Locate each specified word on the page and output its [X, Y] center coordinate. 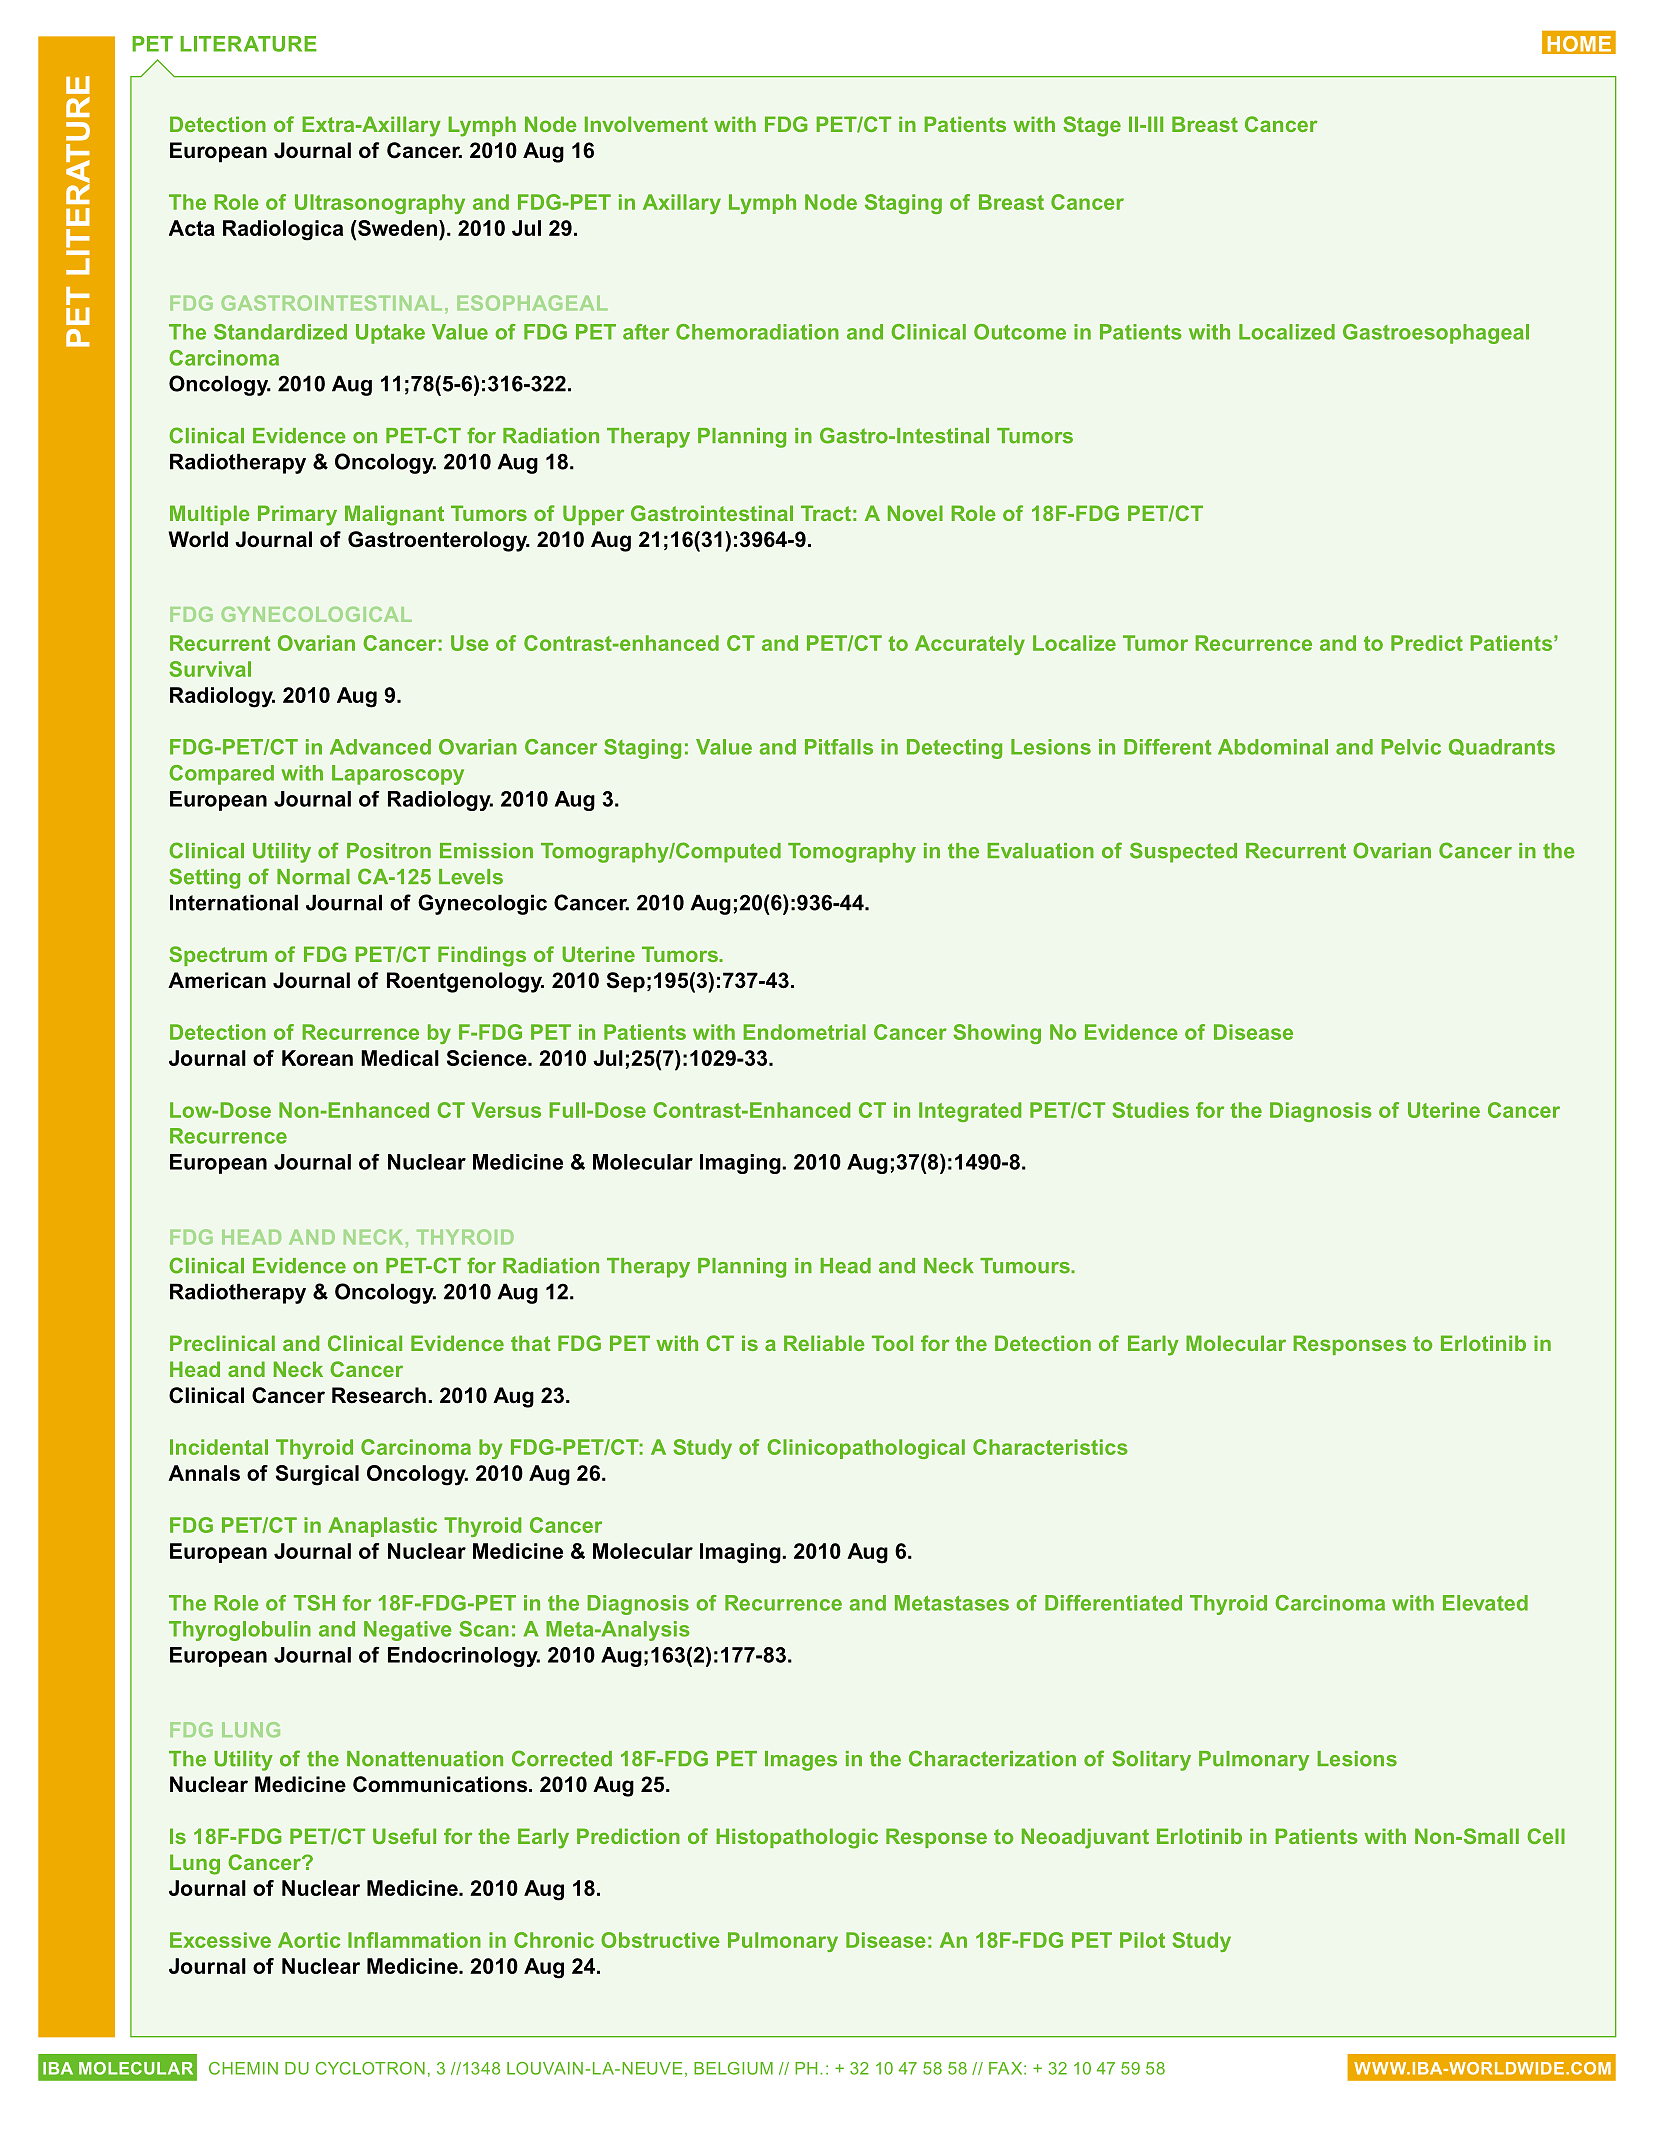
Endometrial [804, 1032]
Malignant [394, 515]
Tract [826, 513]
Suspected [1183, 852]
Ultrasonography [380, 204]
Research [379, 1395]
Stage [1092, 126]
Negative [407, 1631]
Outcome [1020, 332]
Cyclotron [370, 2068]
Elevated [1485, 1603]
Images [801, 1761]
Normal [313, 877]
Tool [892, 1343]
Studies [1150, 1110]
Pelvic [1411, 747]
